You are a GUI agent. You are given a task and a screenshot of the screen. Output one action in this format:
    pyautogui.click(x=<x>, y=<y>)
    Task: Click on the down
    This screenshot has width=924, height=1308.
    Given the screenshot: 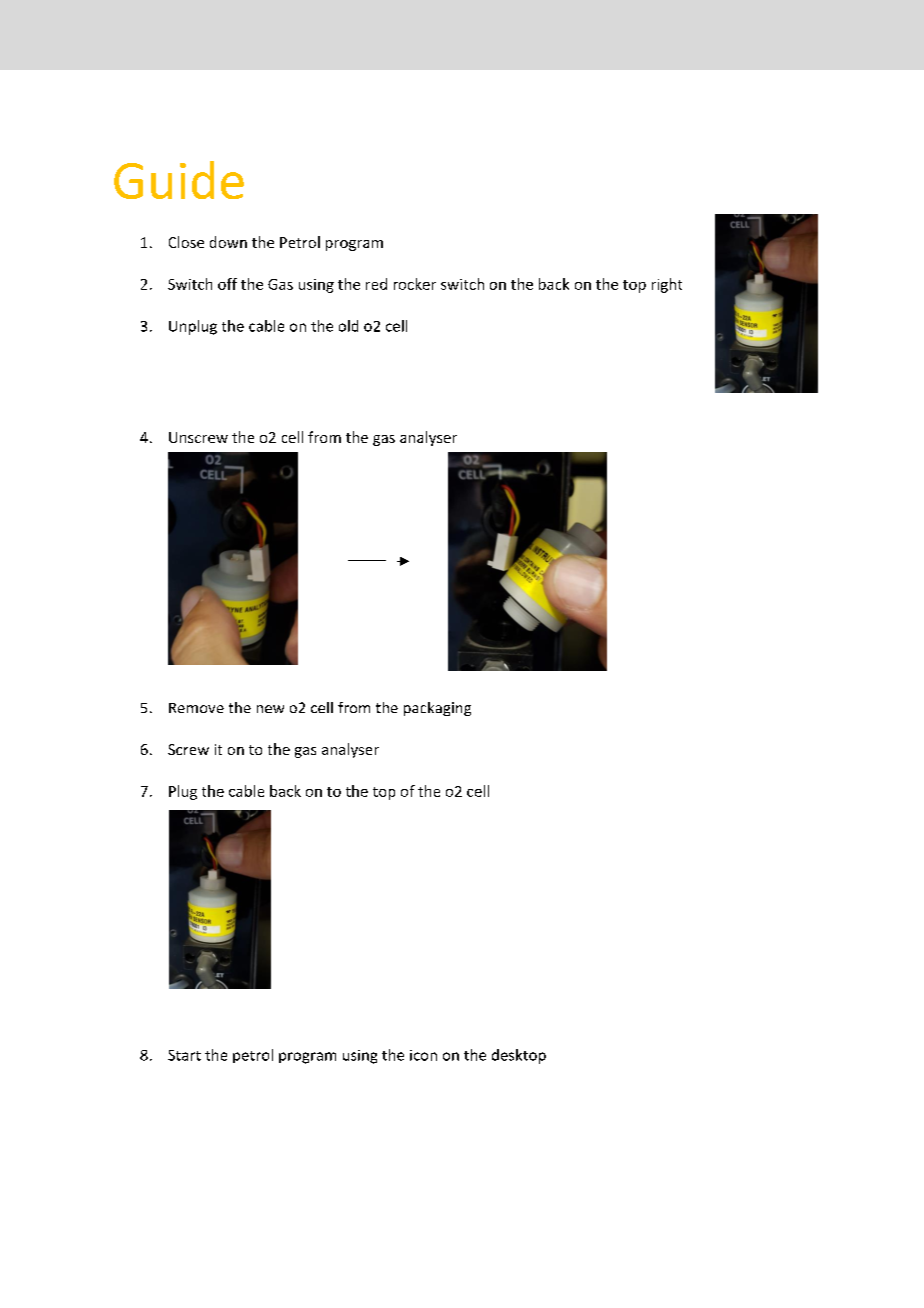 What is the action you would take?
    pyautogui.click(x=228, y=242)
